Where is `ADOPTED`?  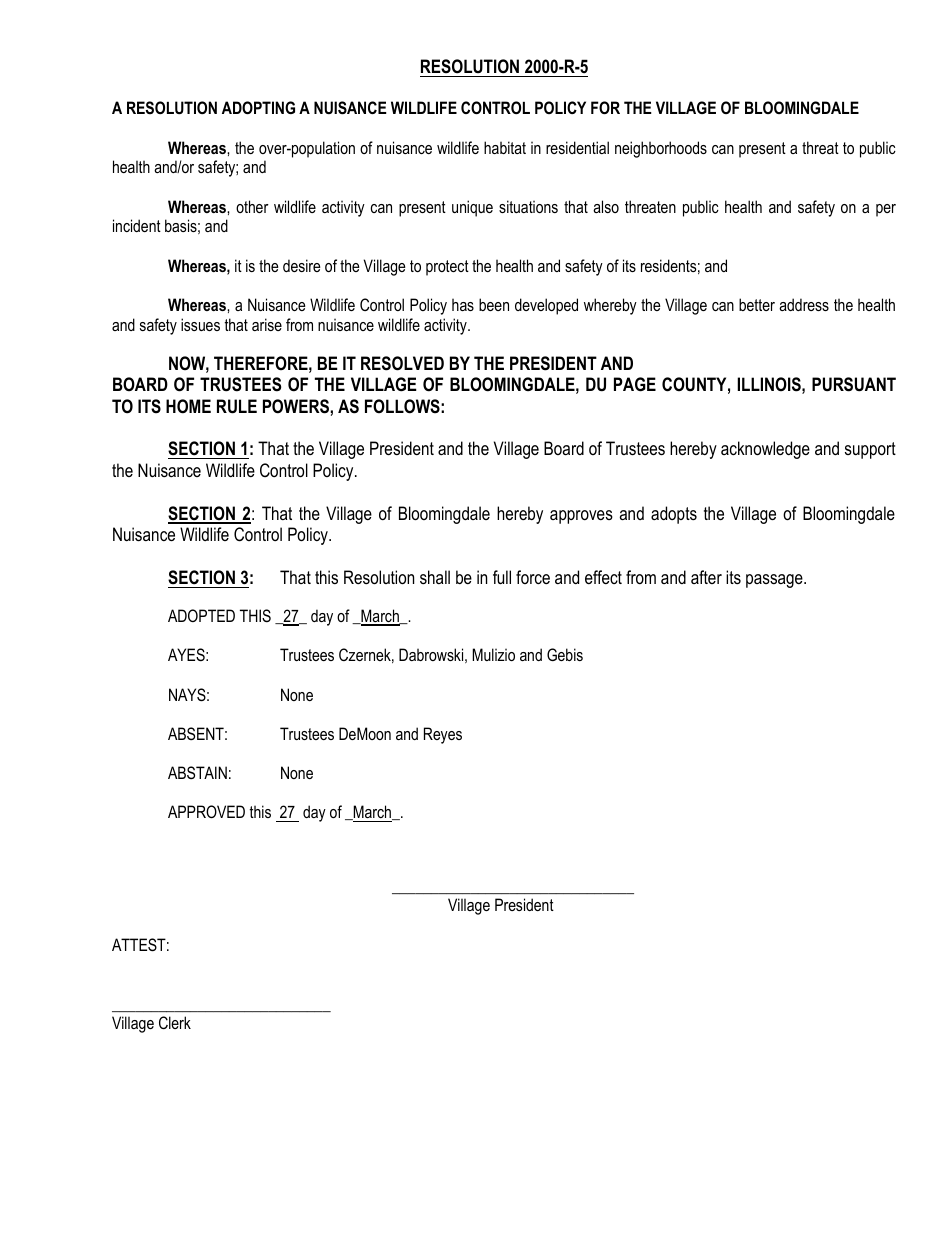 ADOPTED is located at coordinates (201, 615).
